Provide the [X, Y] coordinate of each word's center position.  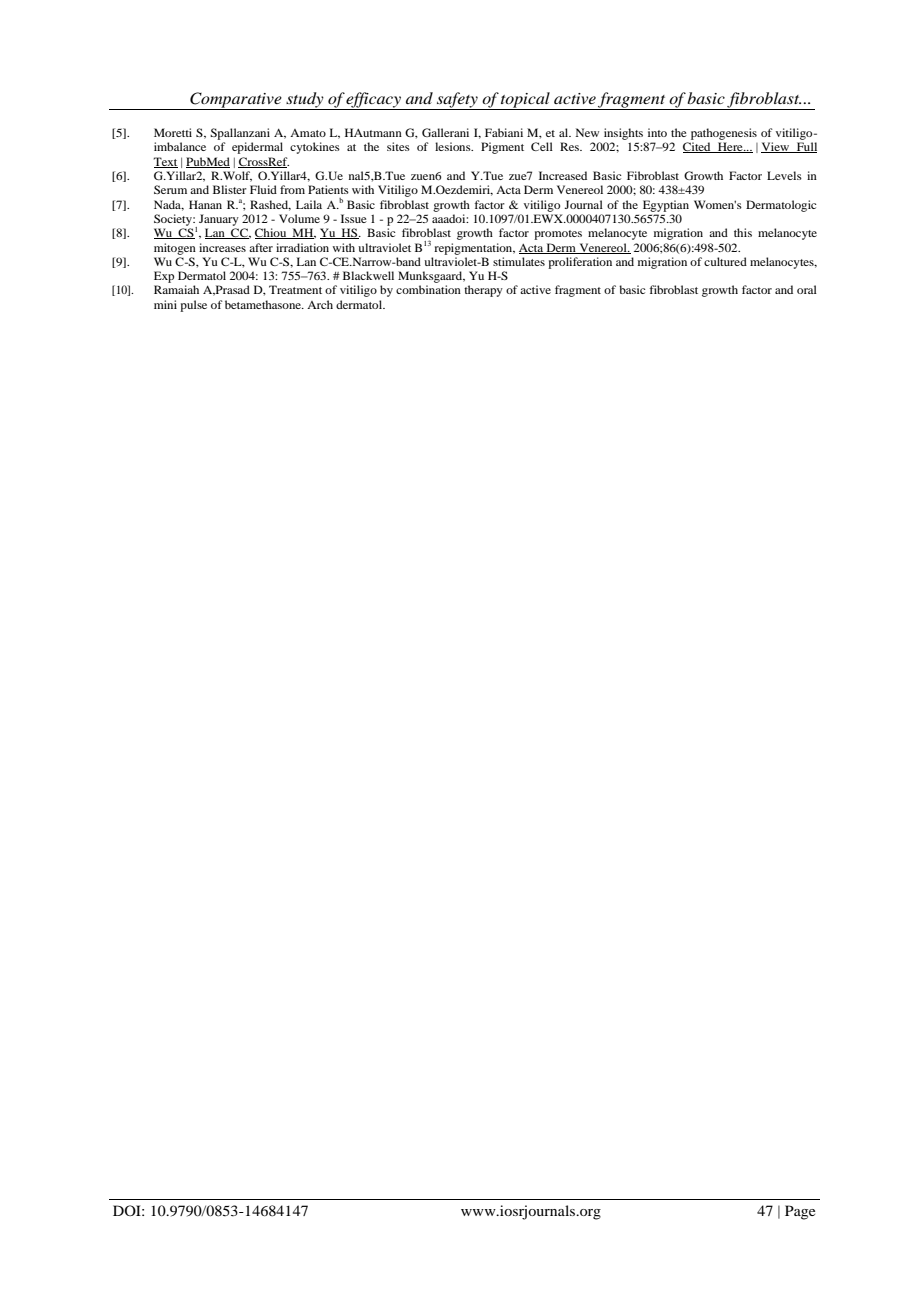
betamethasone [264, 304]
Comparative [236, 101]
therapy [483, 291]
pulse [193, 306]
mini [165, 304]
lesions [454, 146]
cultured [725, 261]
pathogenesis [724, 134]
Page [800, 1212]
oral [807, 289]
